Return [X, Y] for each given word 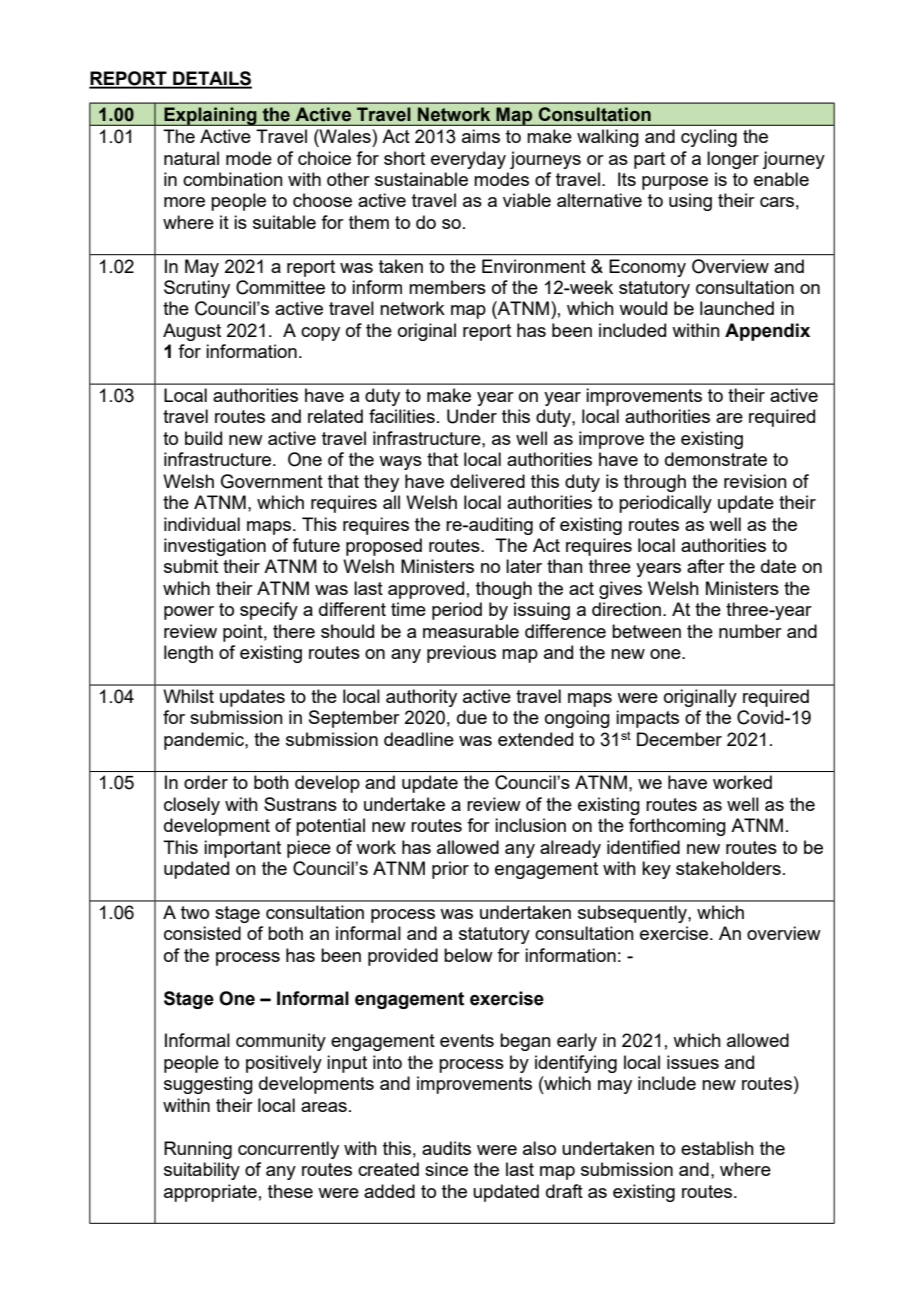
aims [481, 136]
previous [461, 654]
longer [733, 160]
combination [233, 179]
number [750, 631]
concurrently [288, 1150]
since [446, 1169]
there [294, 631]
